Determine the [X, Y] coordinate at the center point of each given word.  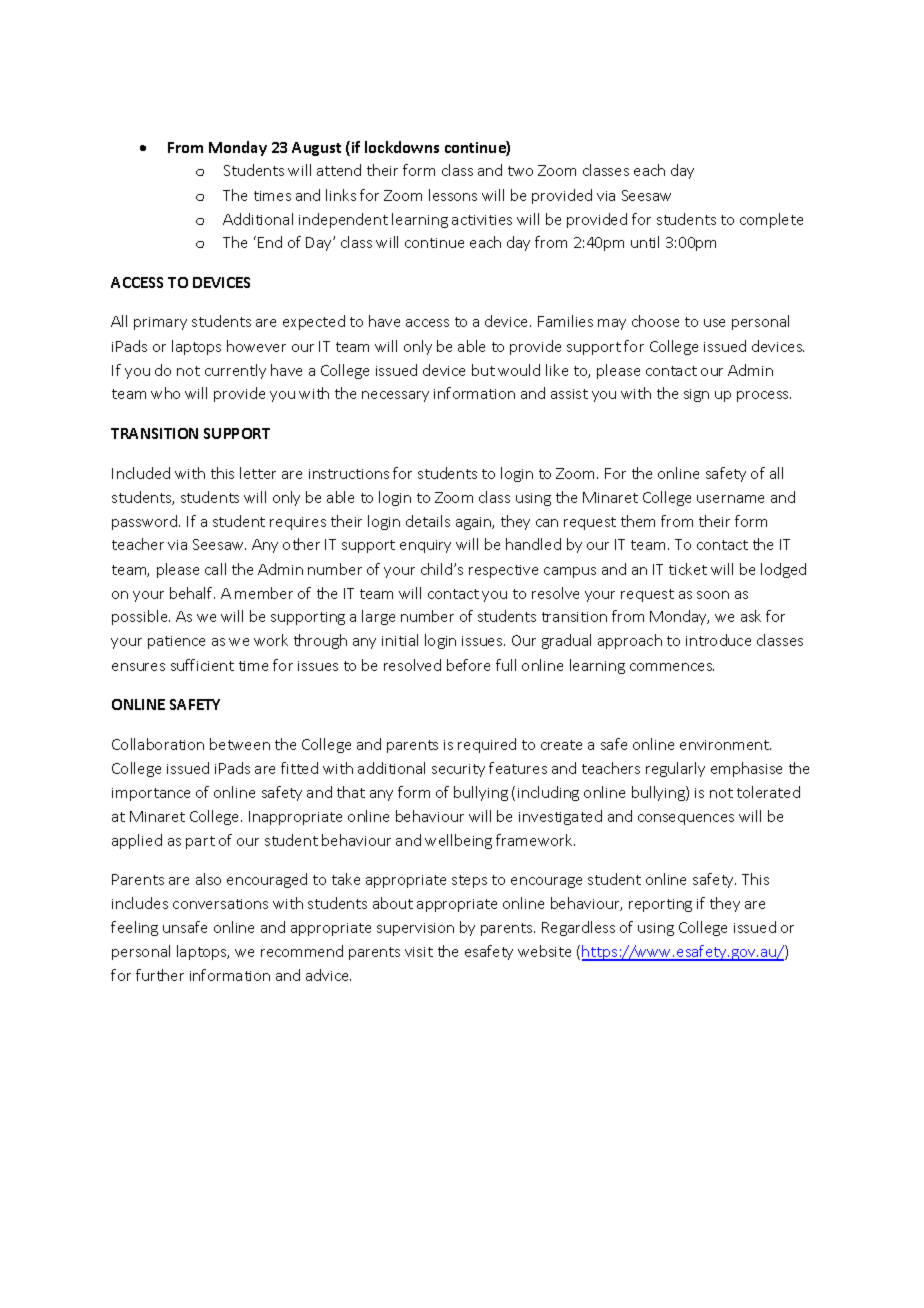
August [316, 149]
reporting [660, 905]
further [160, 975]
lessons [453, 195]
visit [419, 952]
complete [771, 220]
